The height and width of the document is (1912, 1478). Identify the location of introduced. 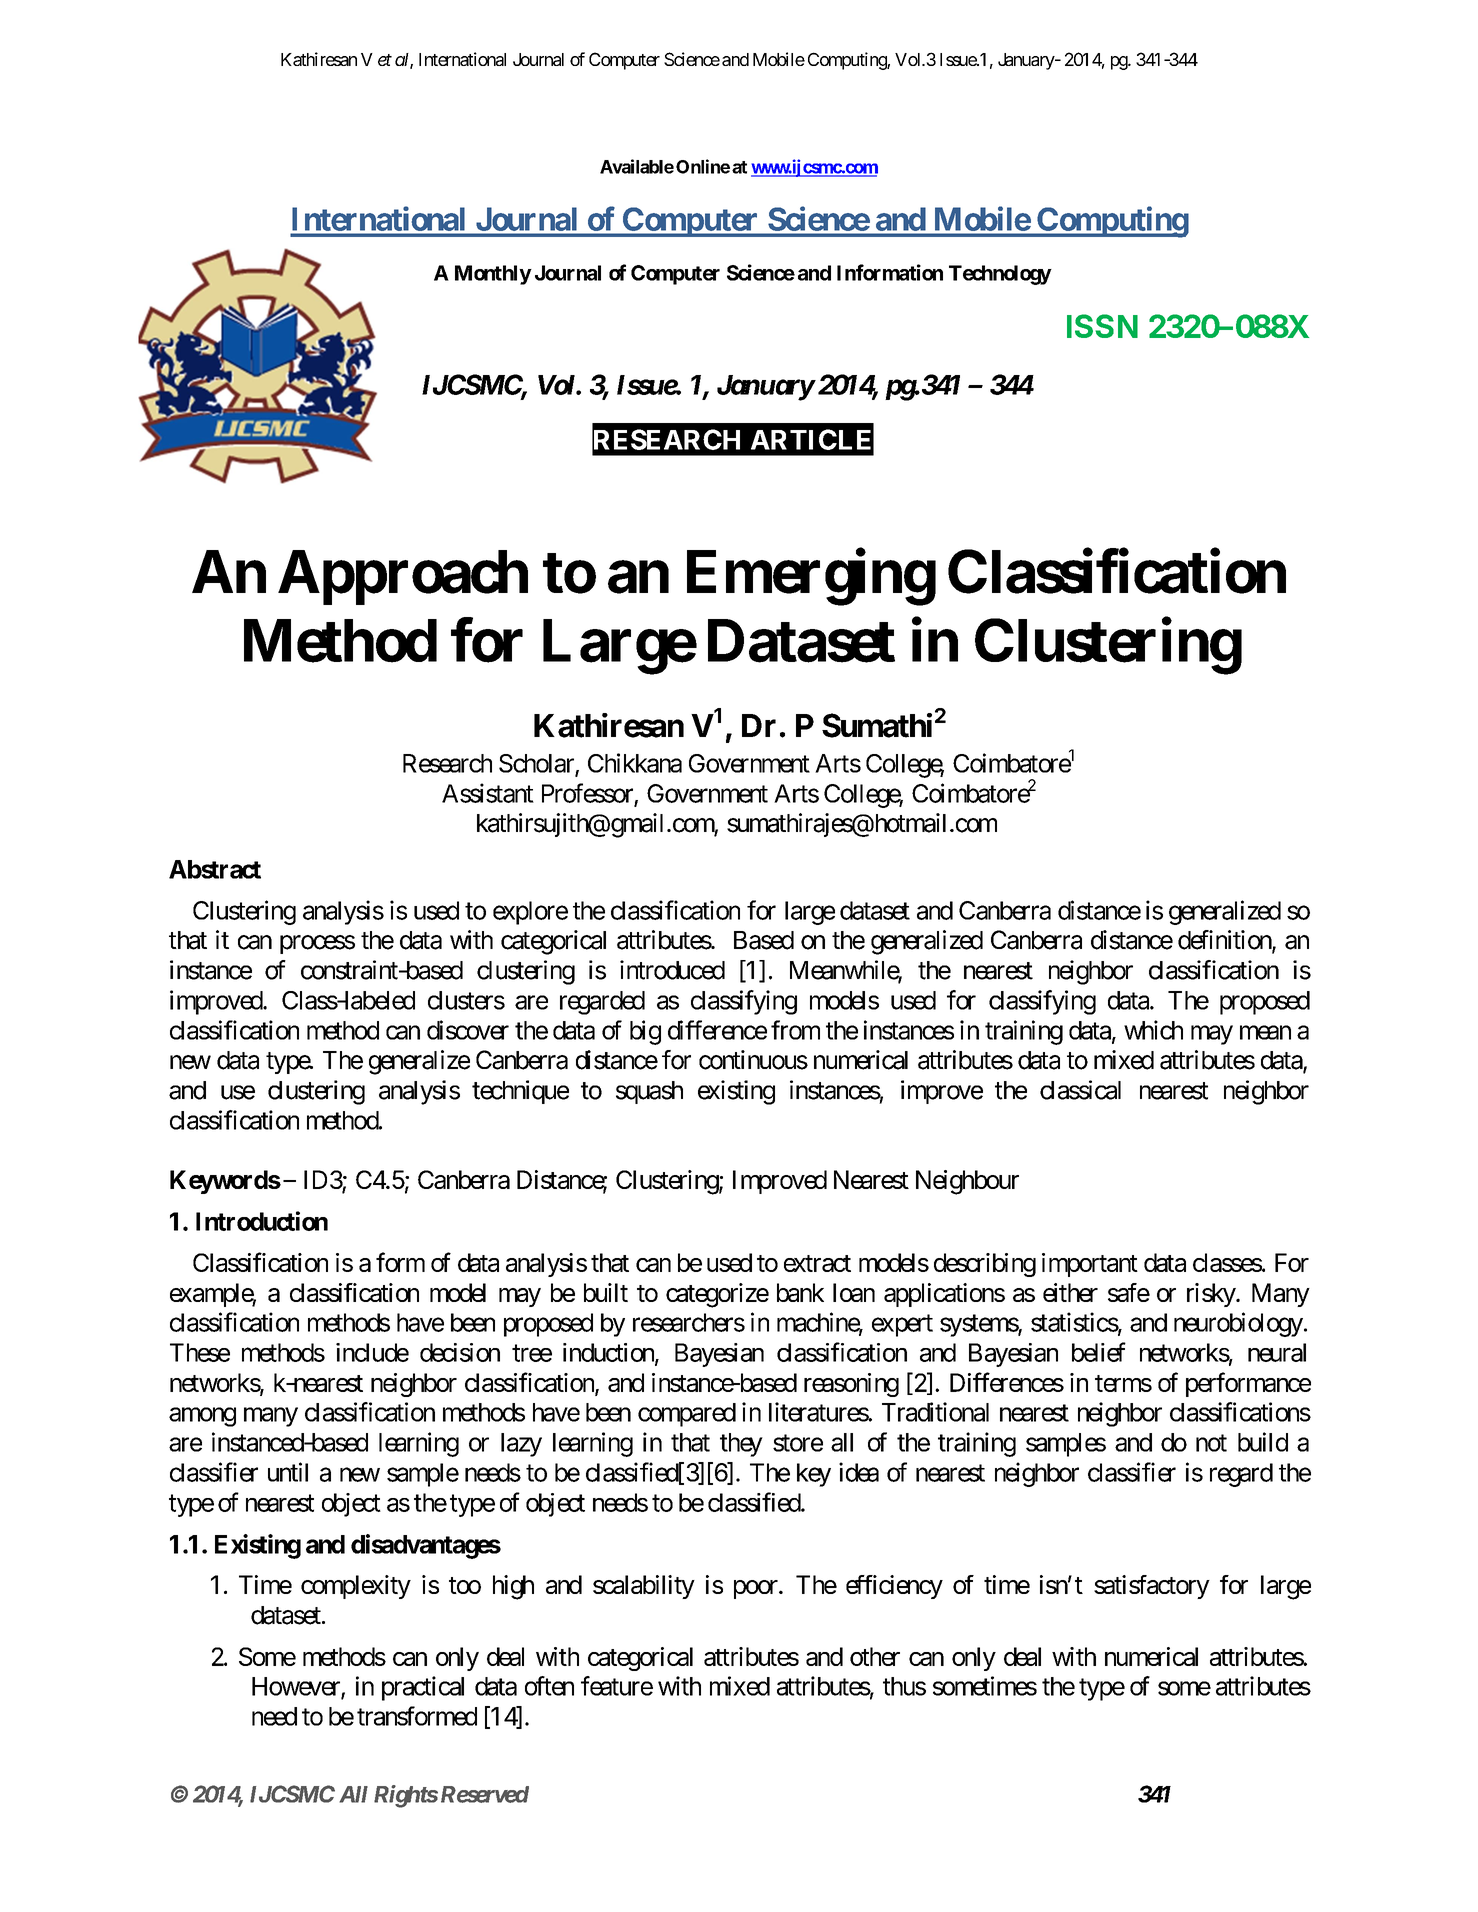
(672, 970).
